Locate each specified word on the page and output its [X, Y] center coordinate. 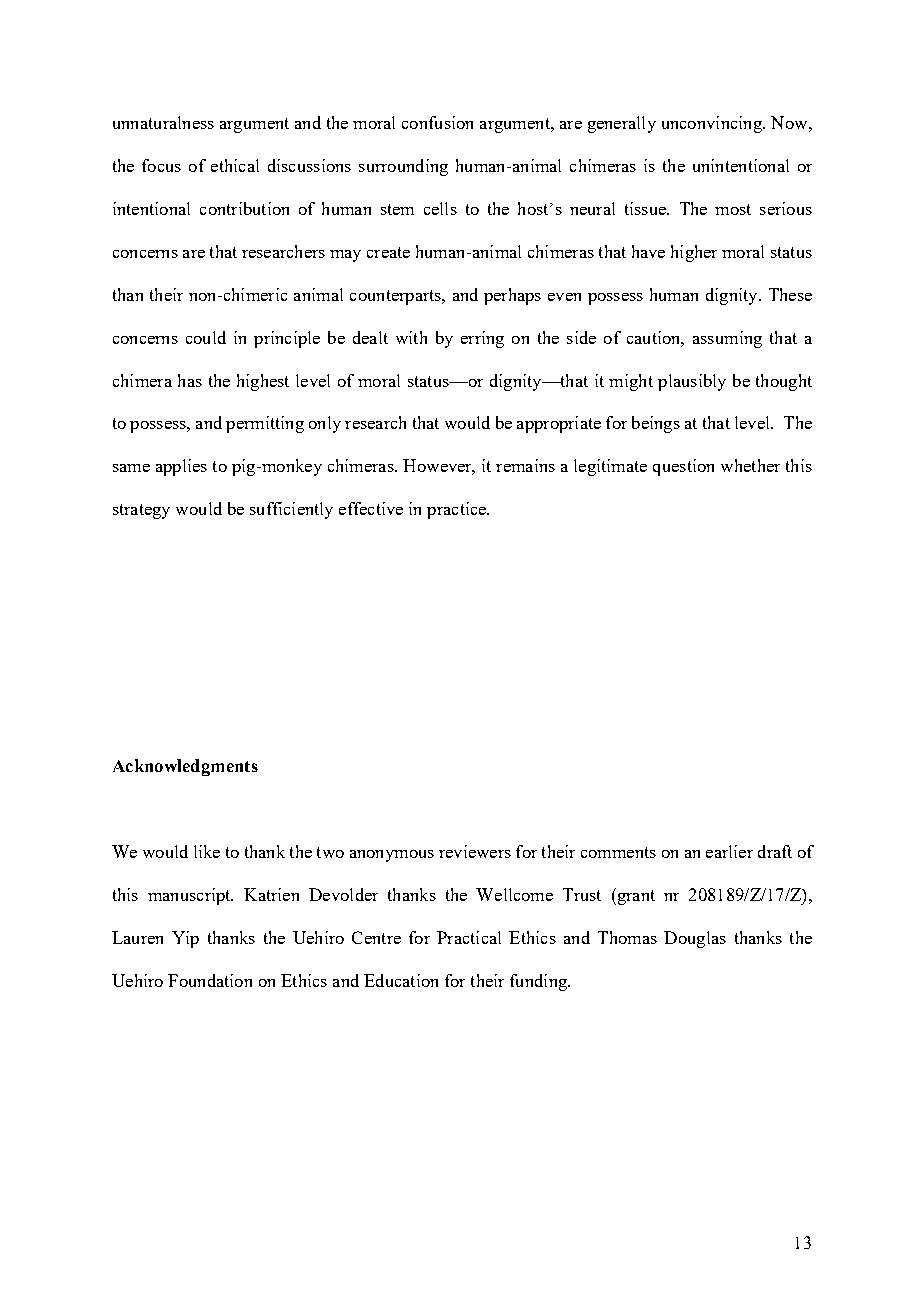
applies [181, 467]
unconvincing [713, 124]
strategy [141, 511]
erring [482, 339]
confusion [437, 122]
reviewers [475, 851]
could [206, 337]
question [683, 467]
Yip [185, 939]
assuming [727, 339]
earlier [729, 851]
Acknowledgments [185, 767]
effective [371, 508]
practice [457, 510]
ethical [235, 165]
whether [750, 465]
